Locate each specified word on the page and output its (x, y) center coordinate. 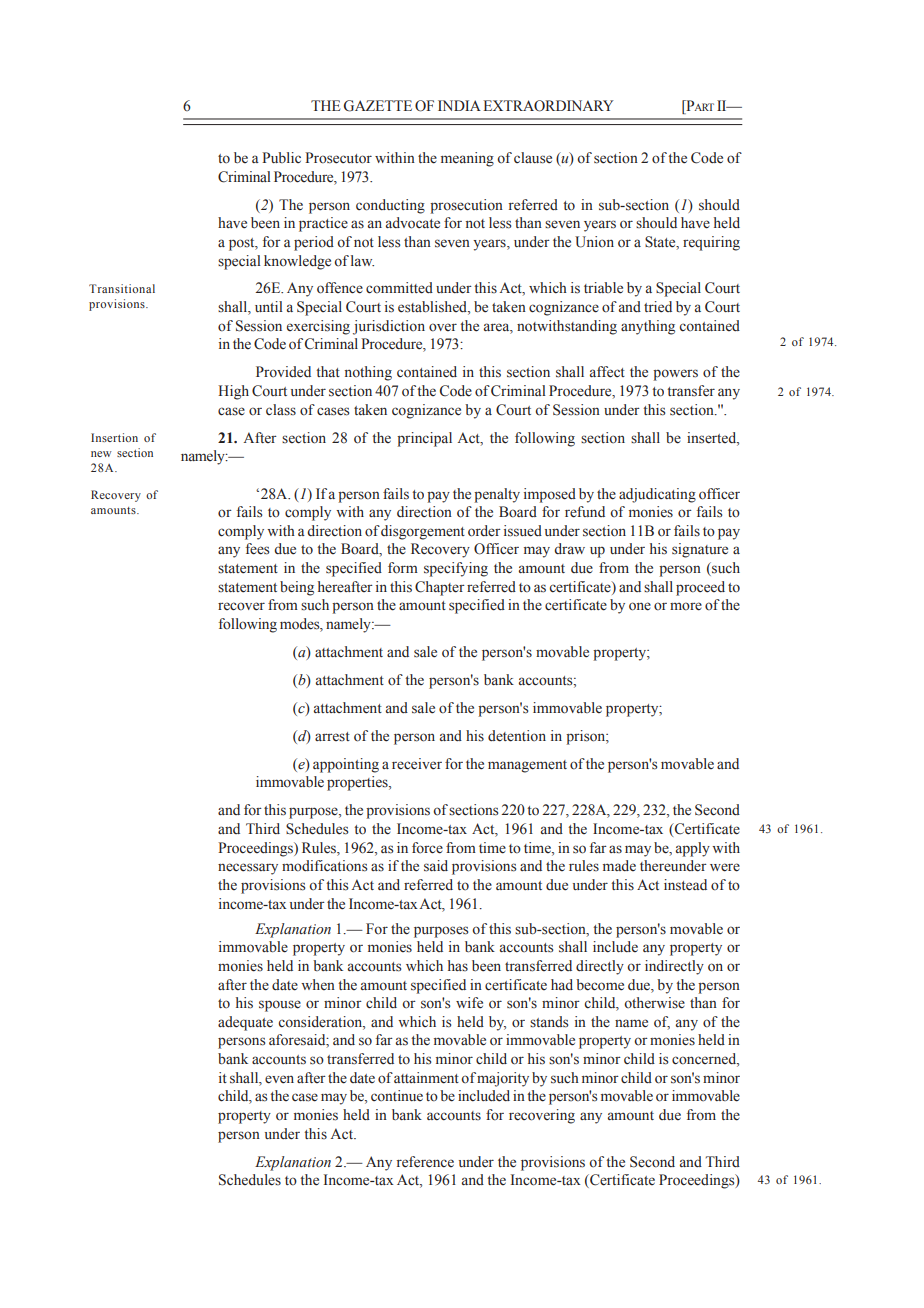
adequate (245, 1023)
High (233, 392)
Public (281, 157)
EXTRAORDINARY (548, 106)
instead (685, 885)
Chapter (440, 588)
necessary (248, 869)
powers (675, 375)
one (640, 606)
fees (257, 549)
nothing (368, 373)
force (427, 848)
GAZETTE (378, 106)
